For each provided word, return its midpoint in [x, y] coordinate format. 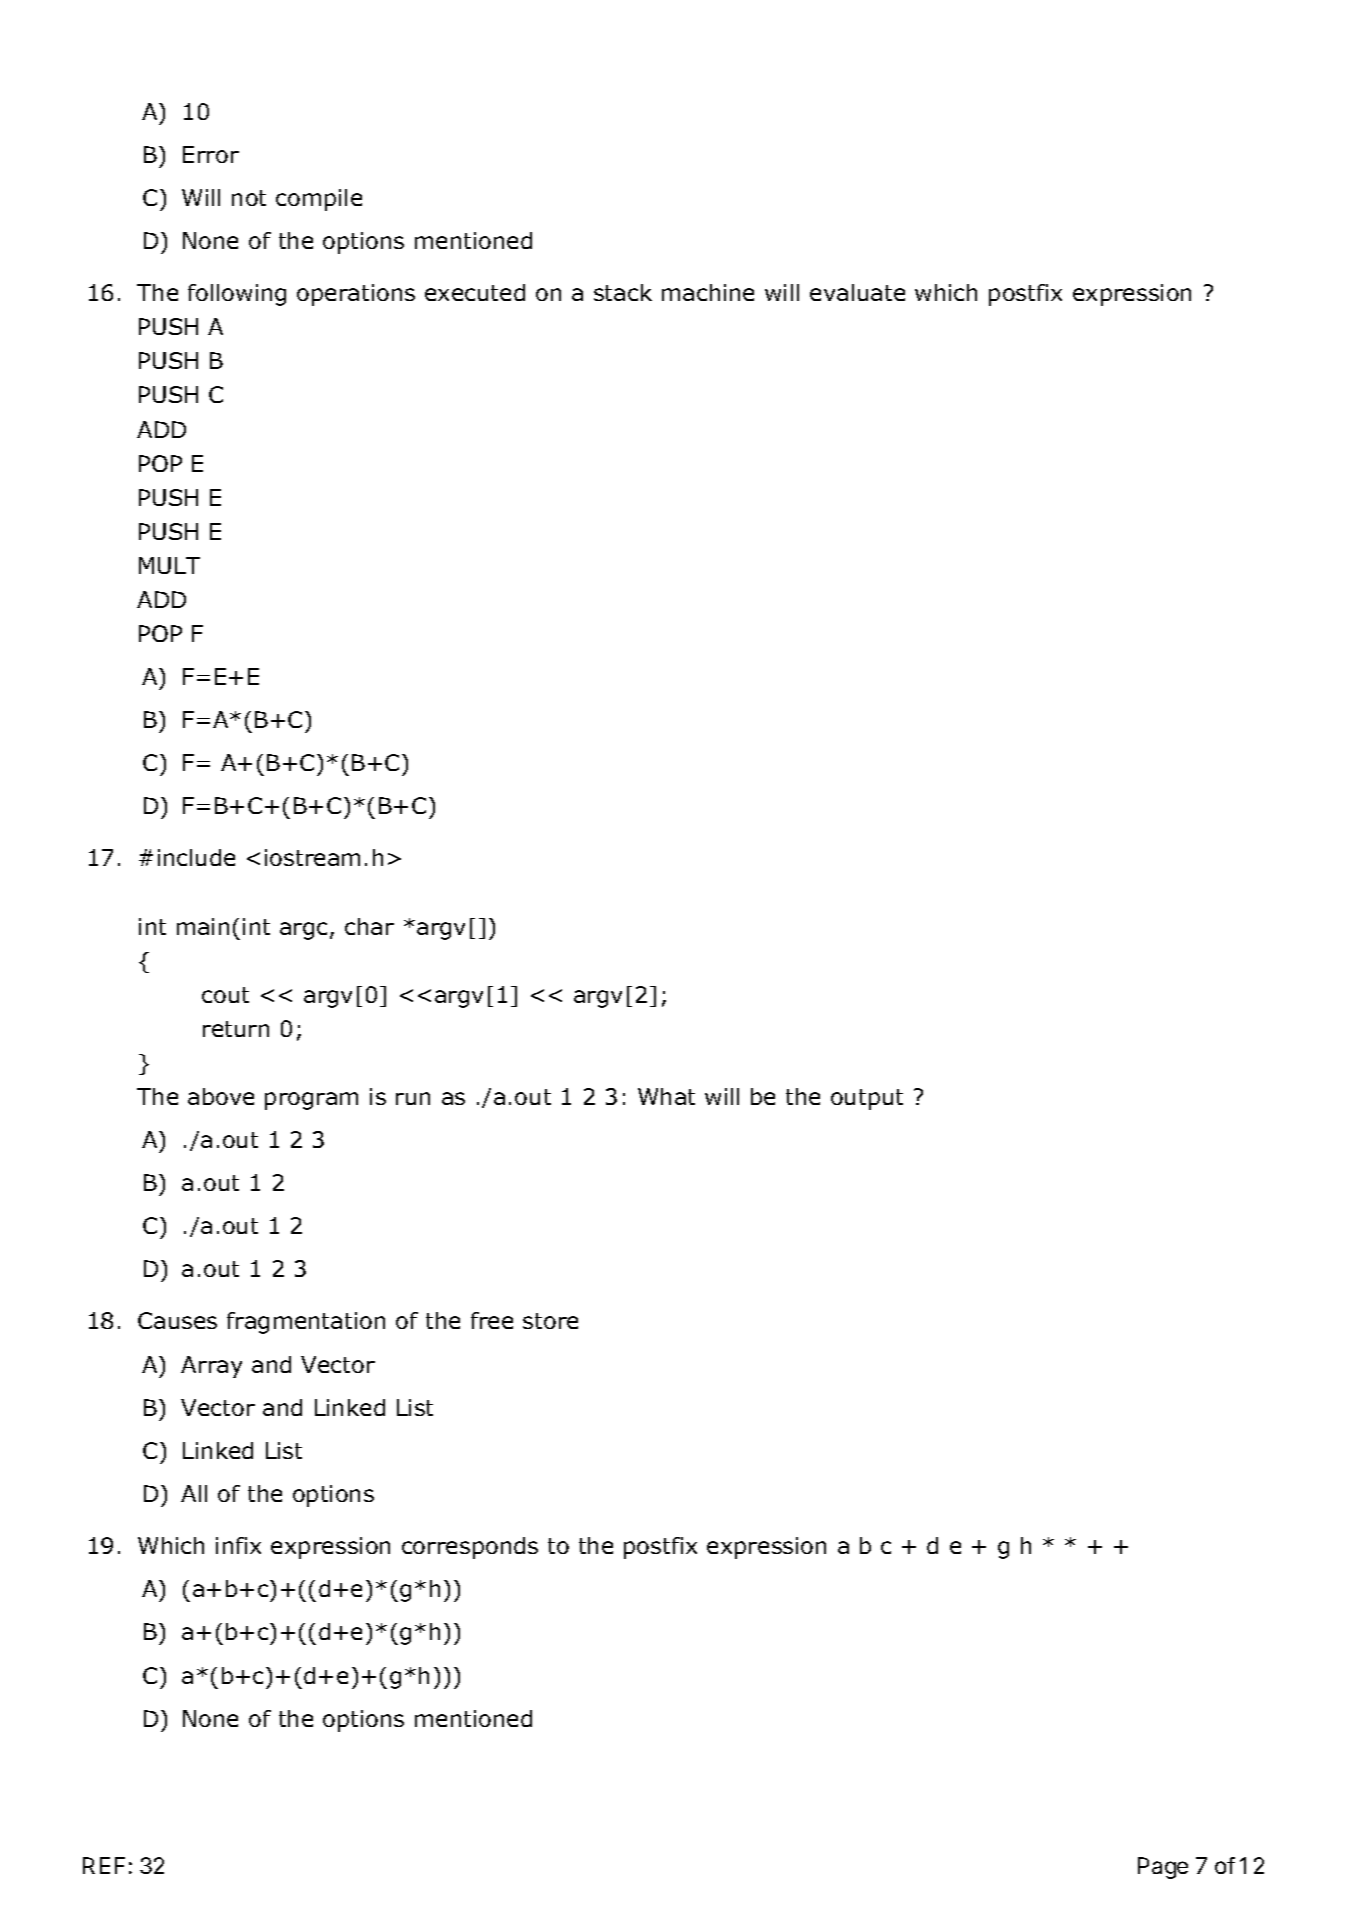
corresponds [470, 1548]
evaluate [857, 292]
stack [623, 292]
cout [225, 995]
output [867, 1099]
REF [104, 1865]
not [249, 198]
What [666, 1096]
